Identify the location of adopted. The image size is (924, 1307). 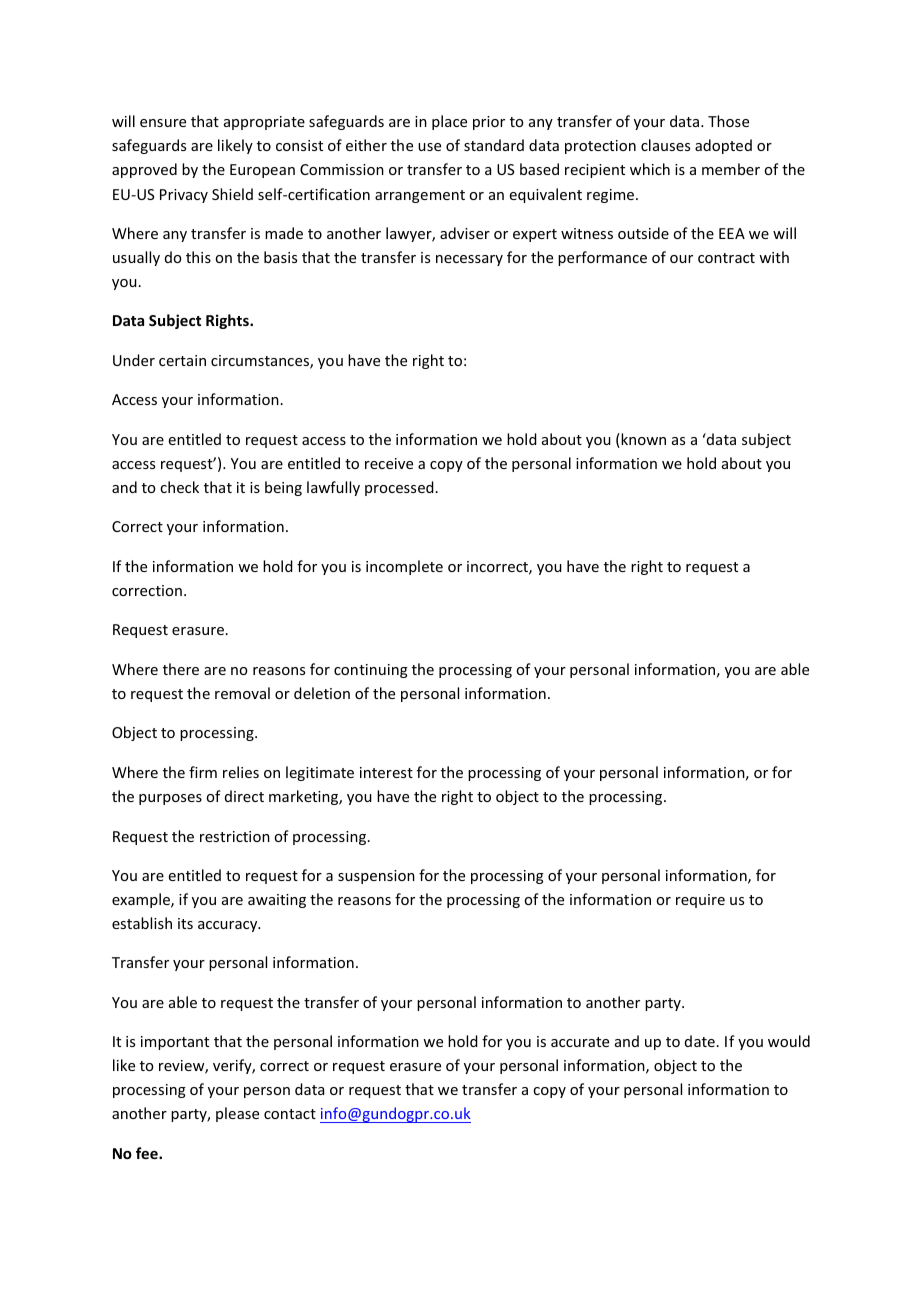
(723, 146).
